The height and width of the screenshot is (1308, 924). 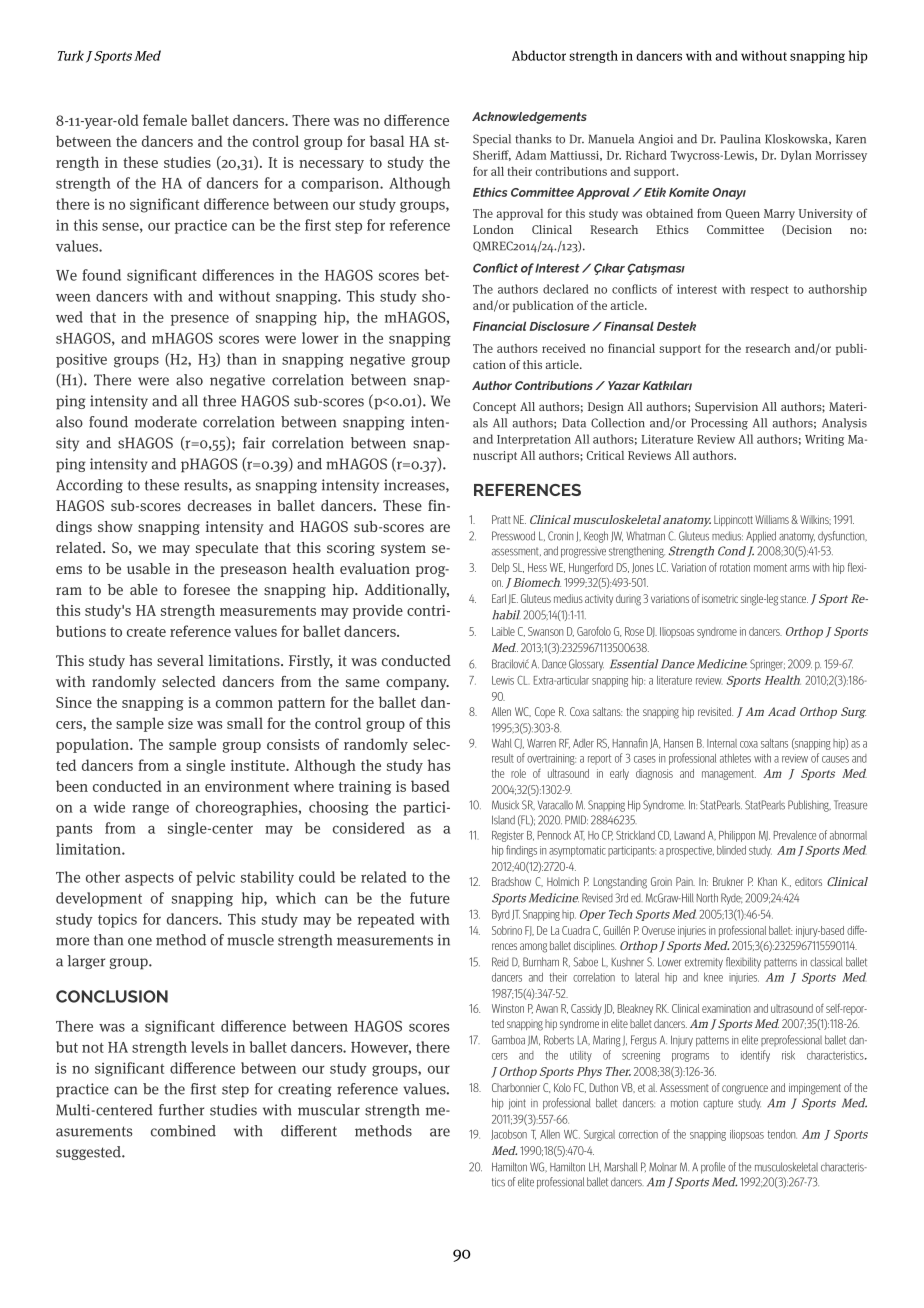 What do you see at coordinates (770, 568) in the screenshot?
I see `moment` at bounding box center [770, 568].
